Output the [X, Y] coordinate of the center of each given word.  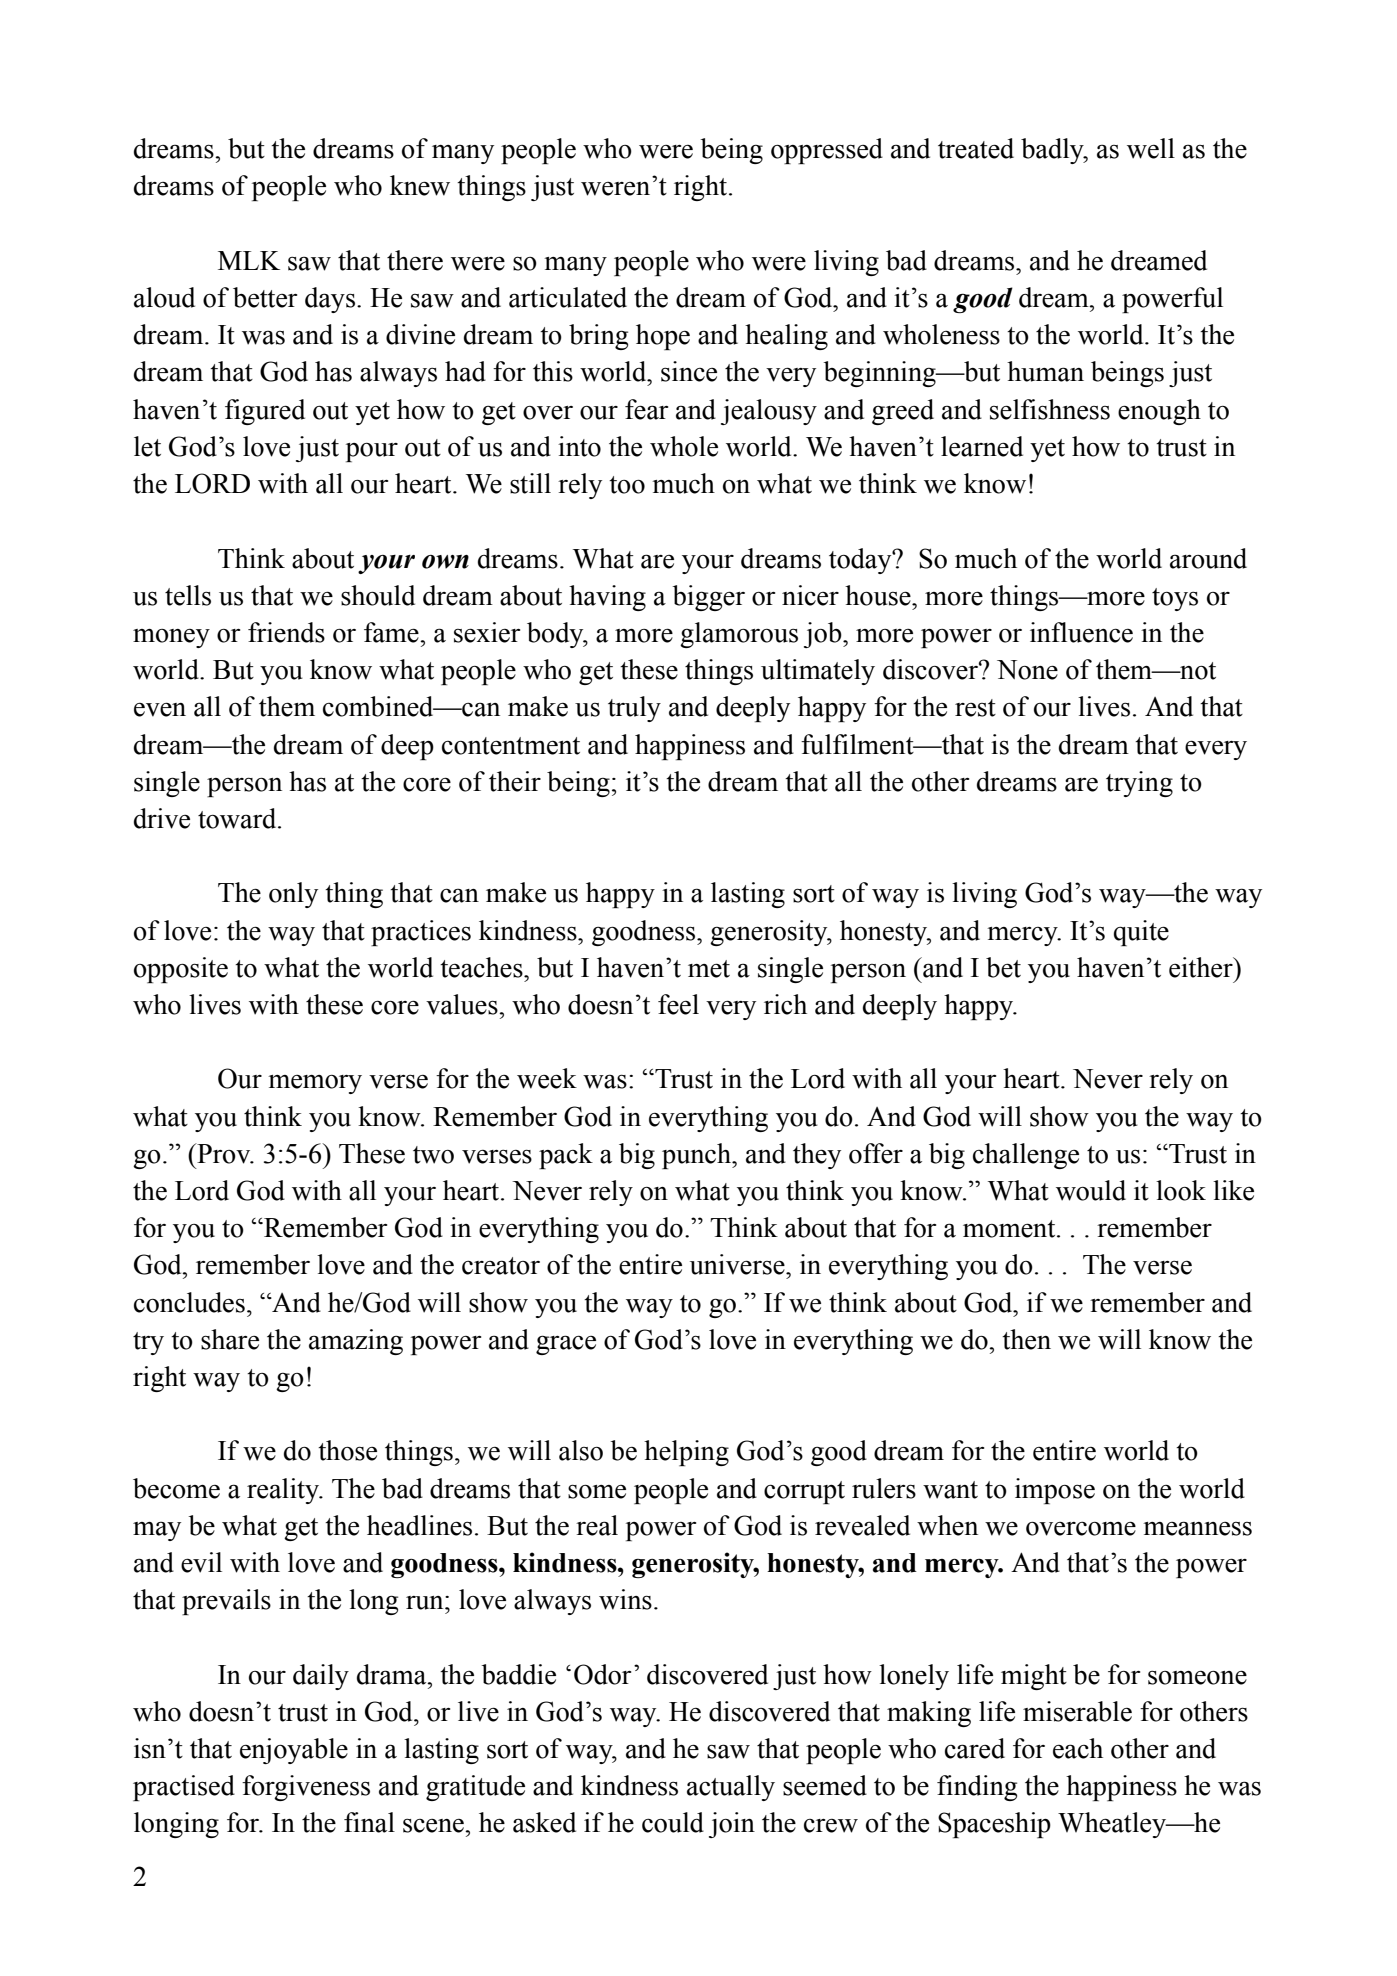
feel [678, 1004]
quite [1141, 933]
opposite [181, 970]
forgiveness [306, 1788]
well [1151, 148]
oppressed [827, 151]
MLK [249, 260]
